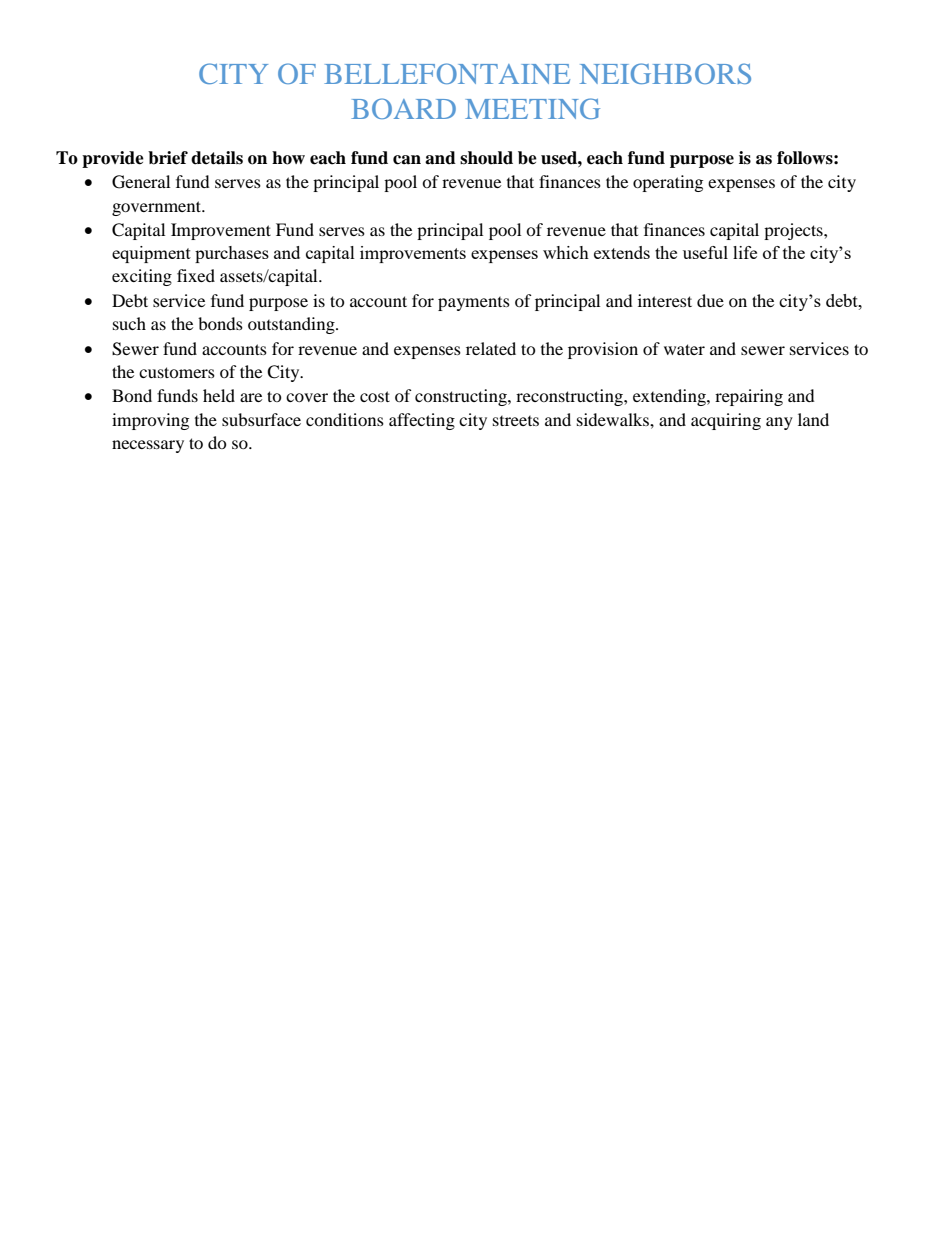  What do you see at coordinates (794, 231) in the page?
I see `projects` at bounding box center [794, 231].
